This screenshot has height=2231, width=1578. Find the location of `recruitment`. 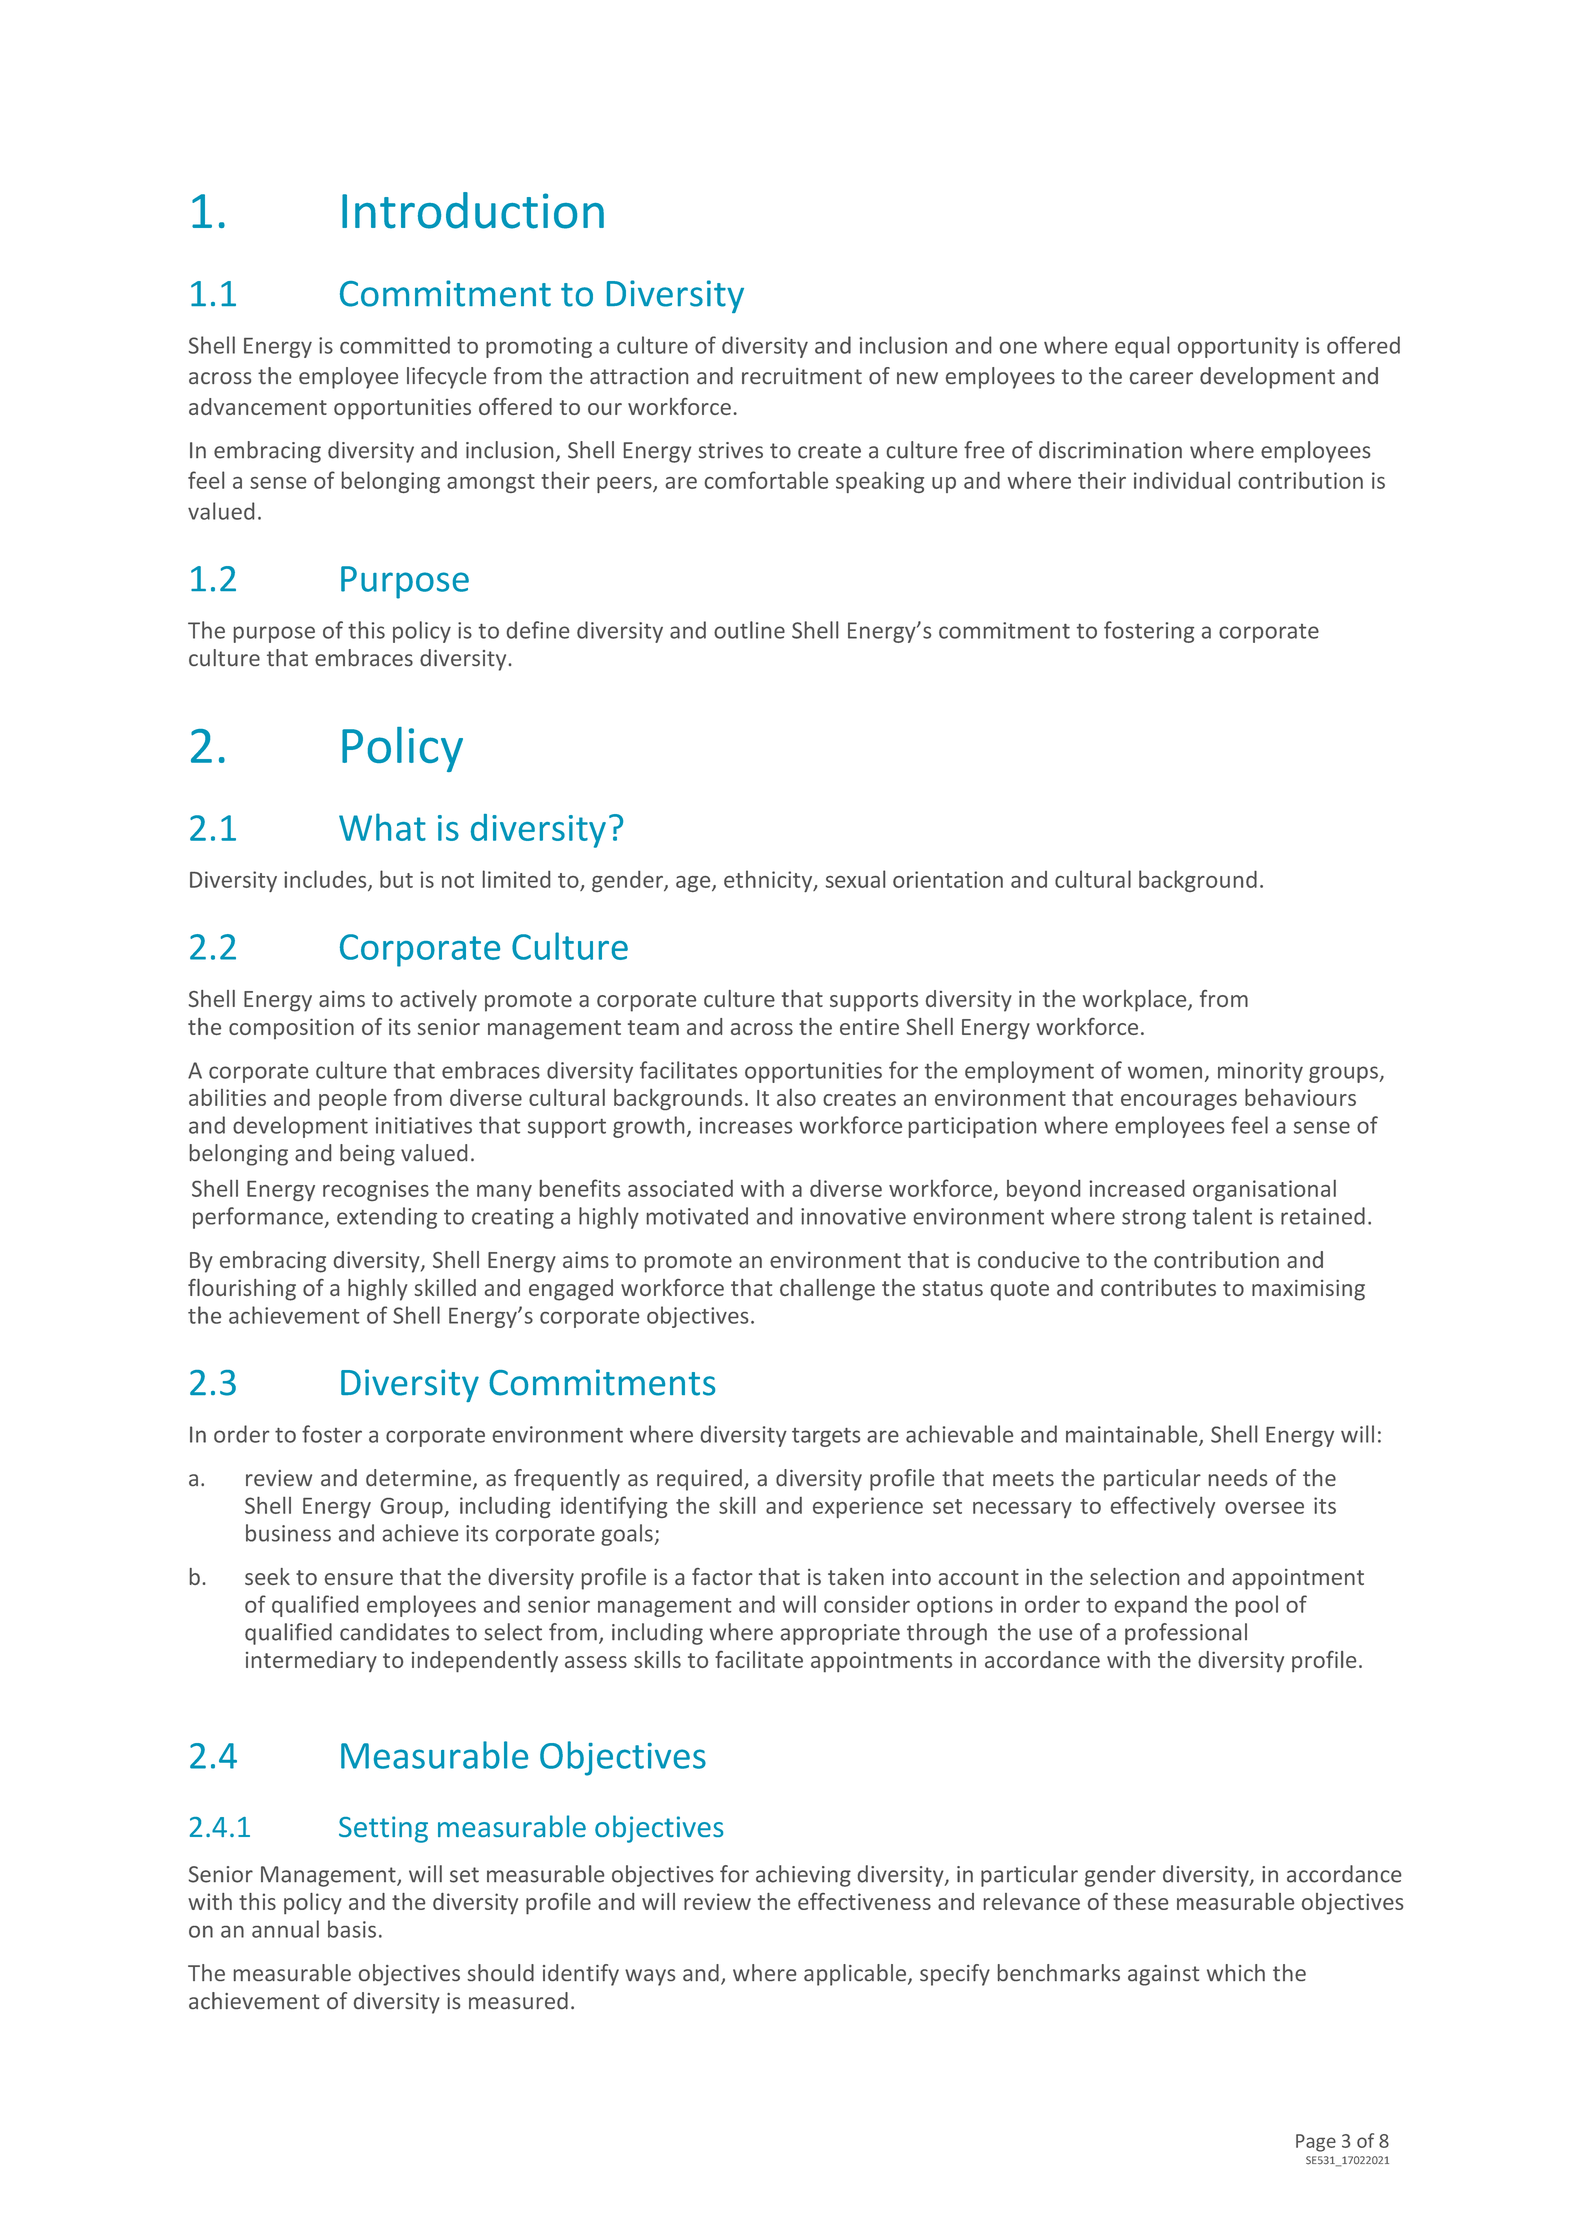

recruitment is located at coordinates (802, 376).
